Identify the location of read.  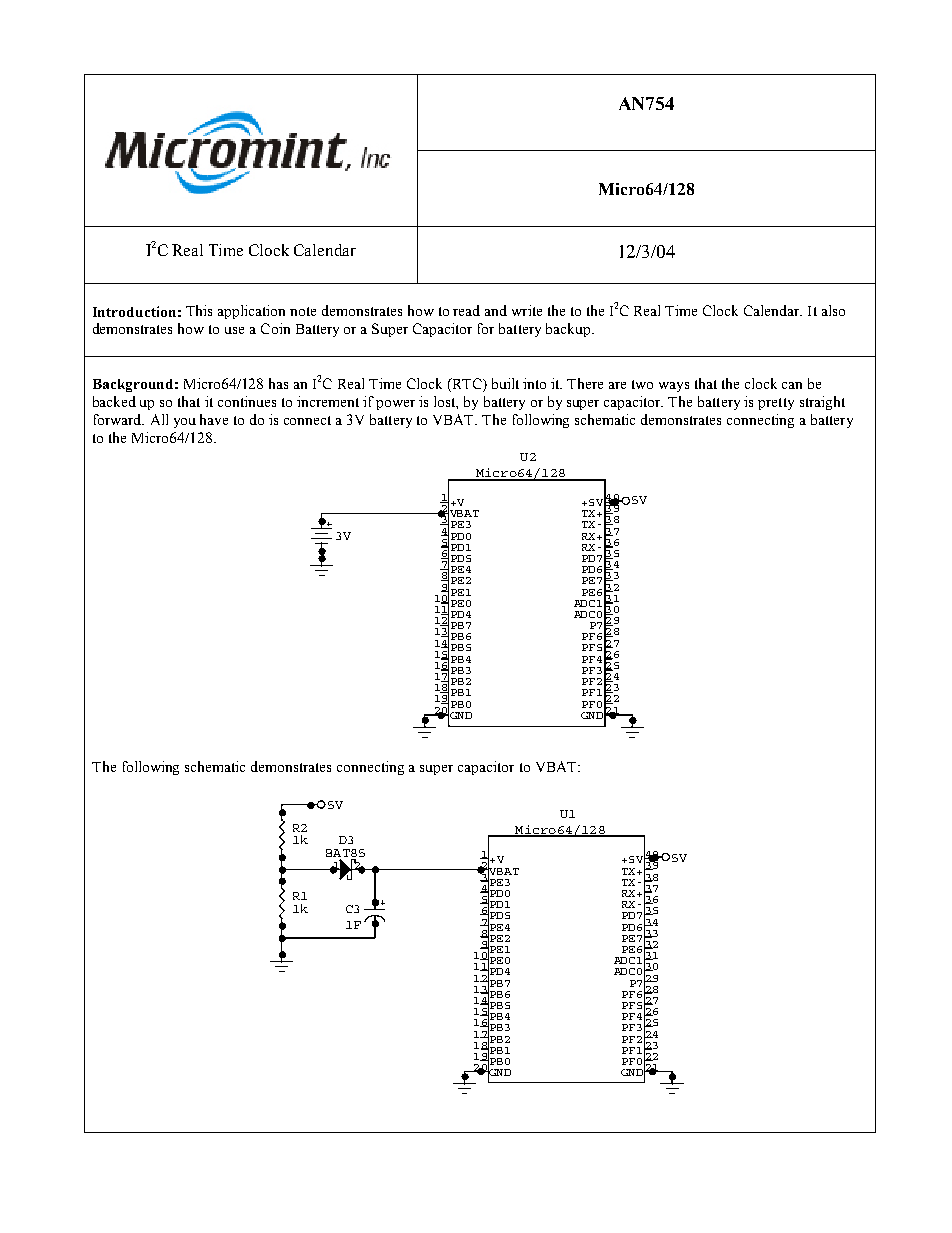
(466, 310).
